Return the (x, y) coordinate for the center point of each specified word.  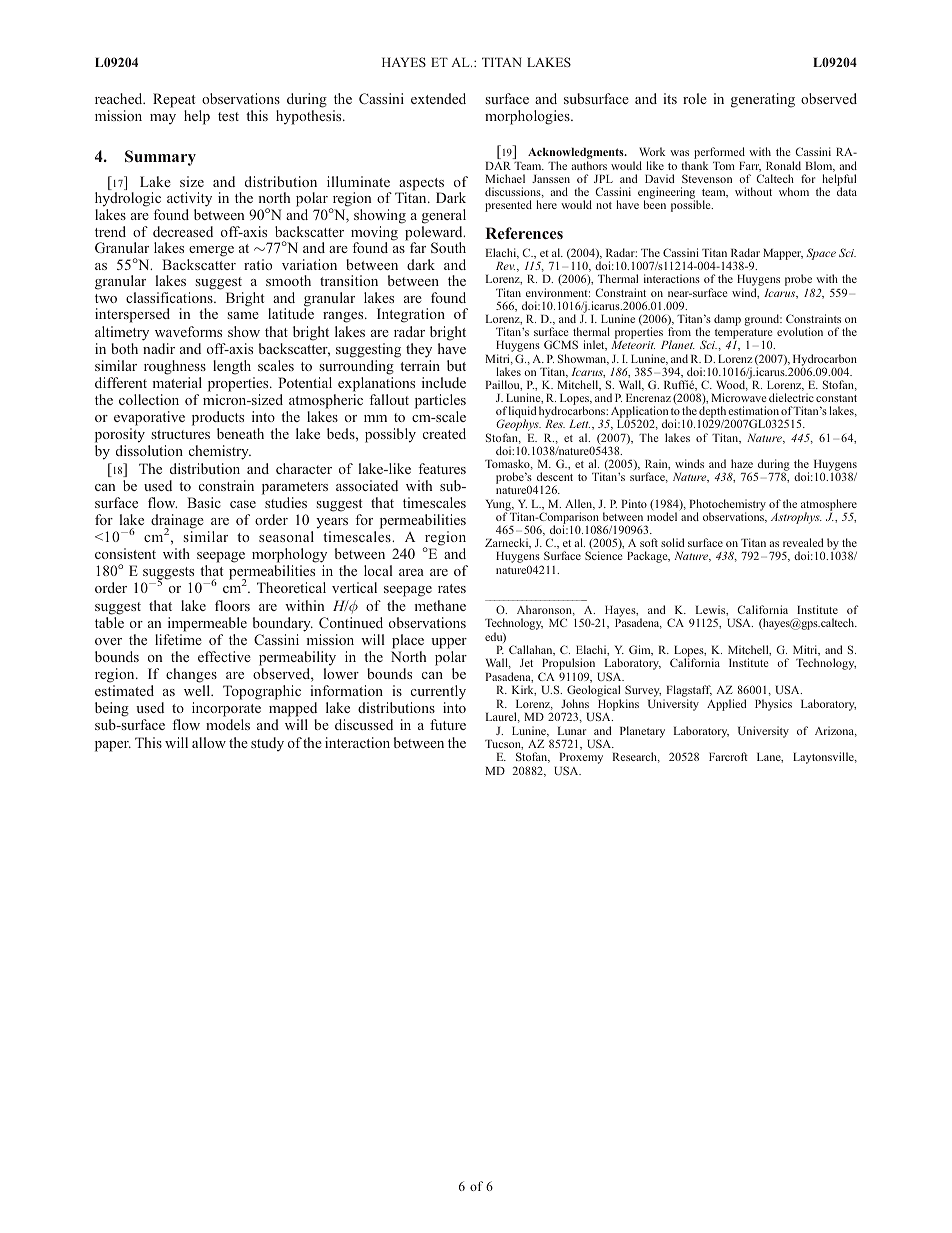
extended (438, 98)
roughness (175, 367)
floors (232, 605)
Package (648, 557)
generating (763, 100)
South (448, 247)
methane (440, 605)
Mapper (783, 254)
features (442, 468)
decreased (183, 231)
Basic (204, 502)
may (163, 119)
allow (209, 742)
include (444, 382)
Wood (732, 385)
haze (742, 463)
